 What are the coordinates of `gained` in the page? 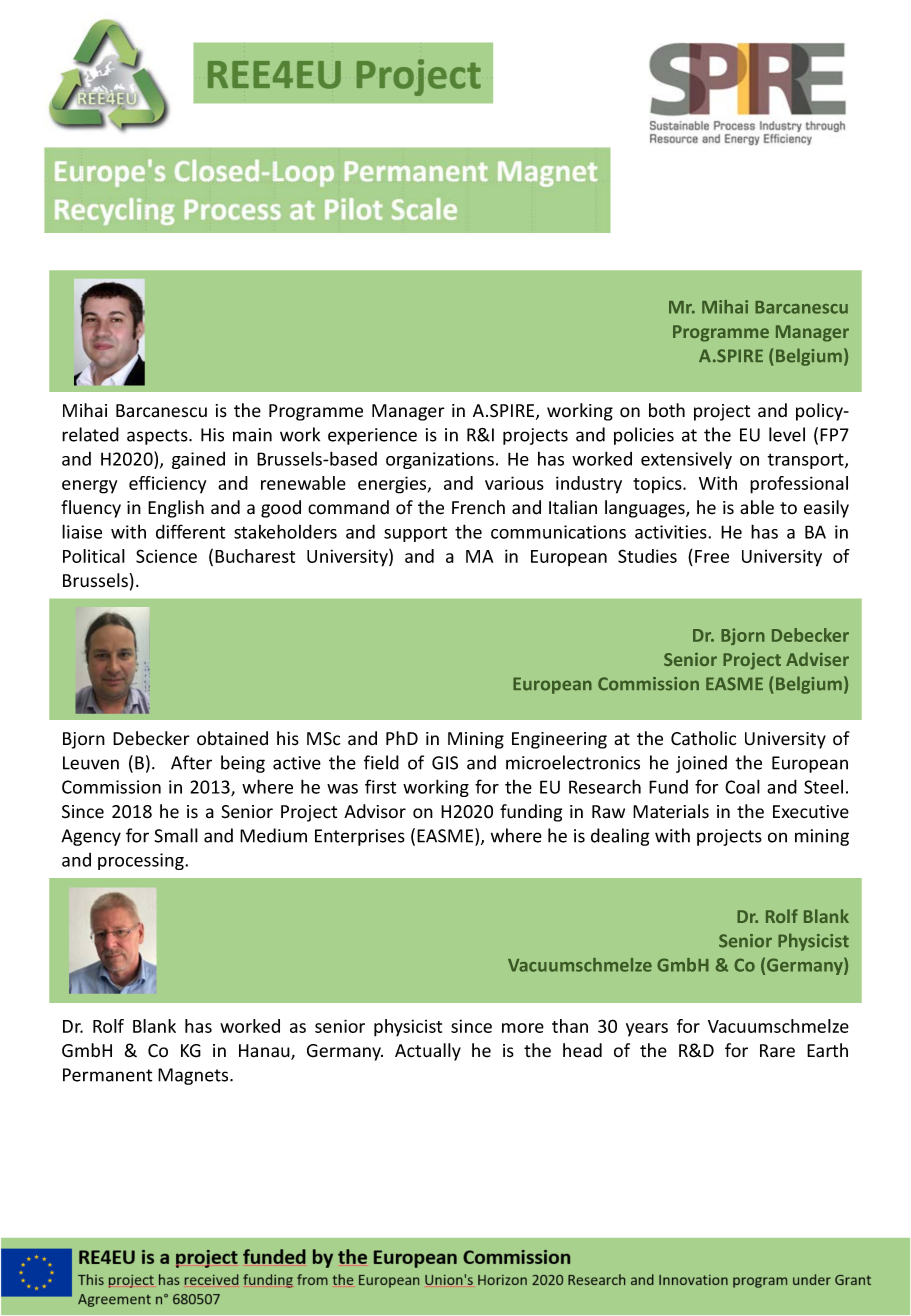 It's located at (198, 460).
